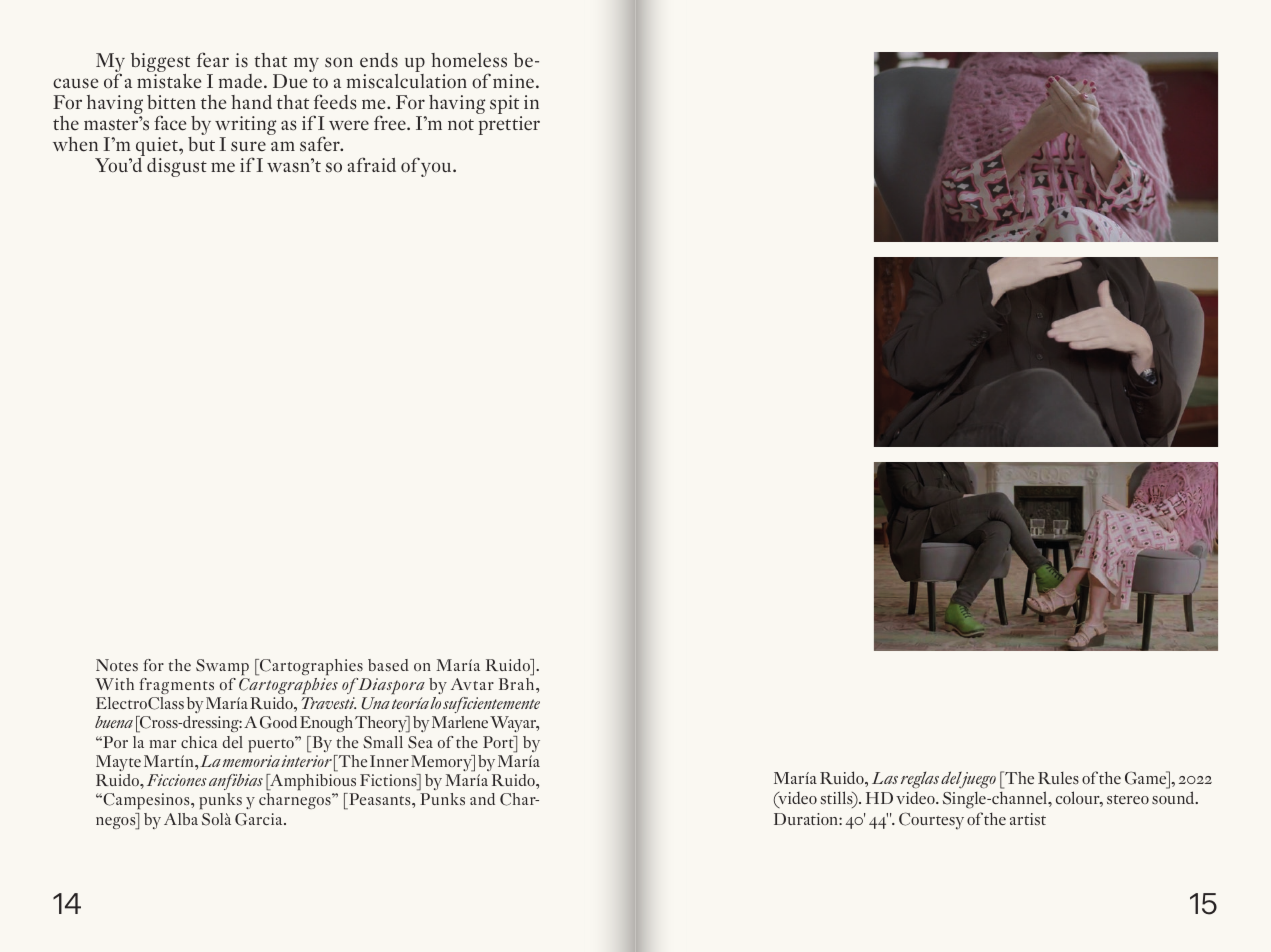 The width and height of the document is (1271, 952). I want to click on Rules, so click(1058, 778).
